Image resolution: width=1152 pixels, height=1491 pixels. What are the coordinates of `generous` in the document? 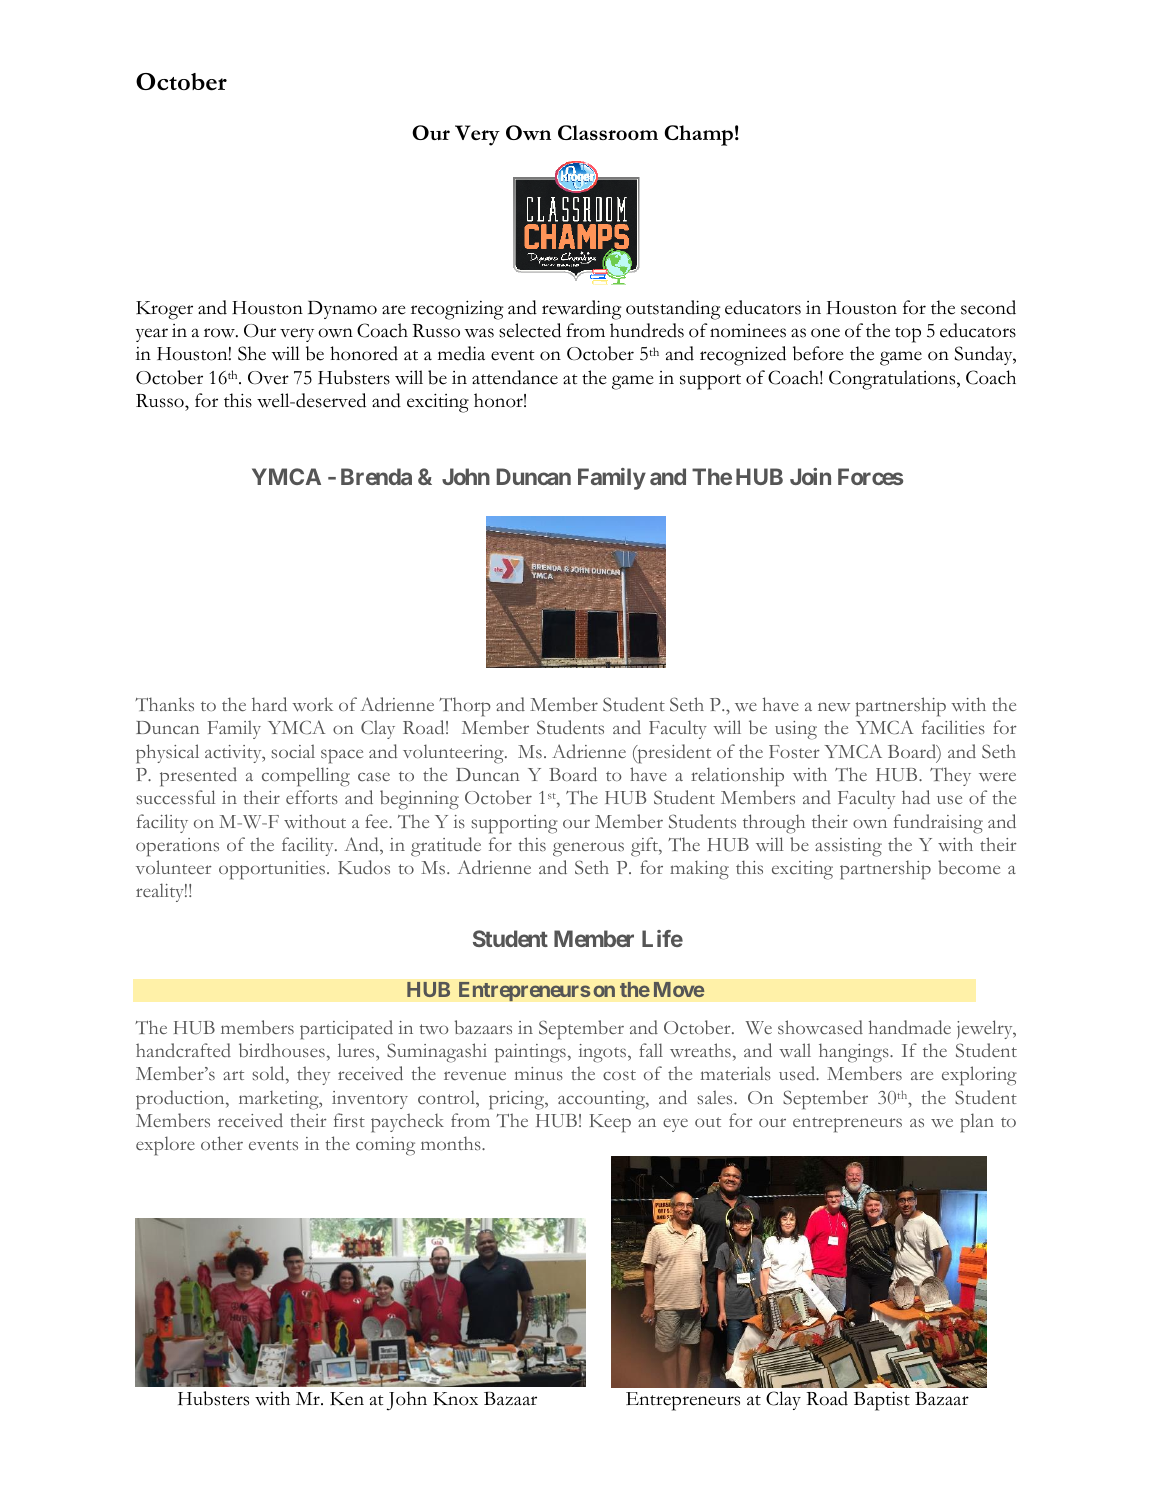 It's located at (588, 849).
